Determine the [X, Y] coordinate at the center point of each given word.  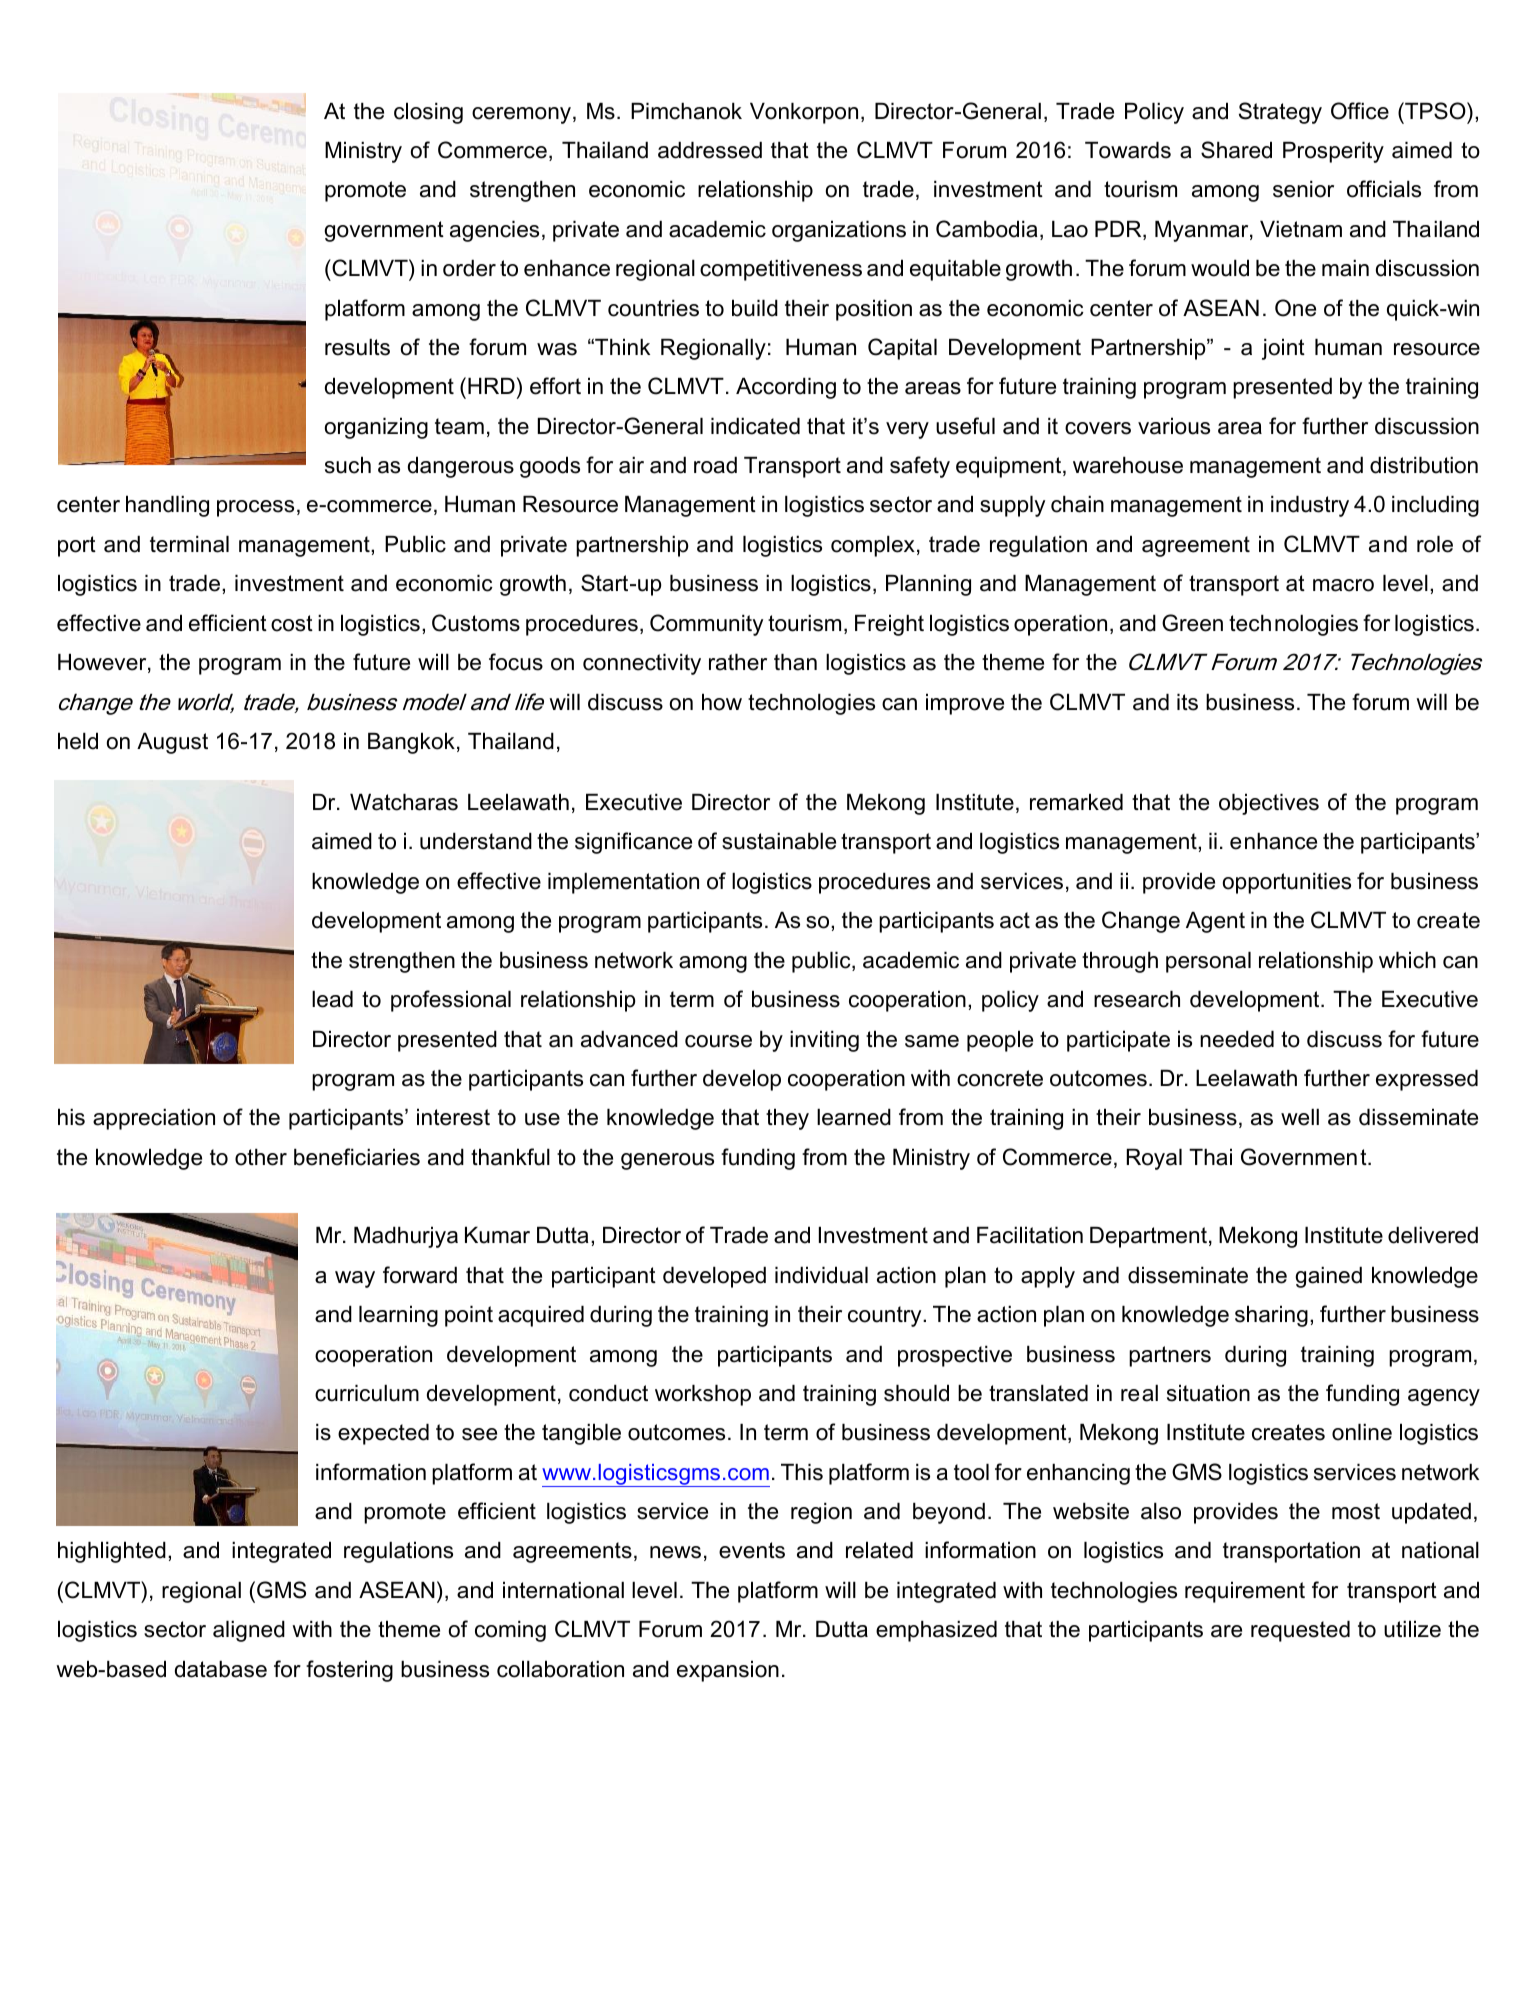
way [355, 1279]
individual [821, 1275]
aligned [249, 1631]
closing [428, 113]
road [715, 465]
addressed [710, 150]
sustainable [779, 841]
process [255, 508]
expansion [728, 1671]
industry [1310, 506]
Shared [1236, 150]
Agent [1215, 922]
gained [1328, 1277]
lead [332, 999]
